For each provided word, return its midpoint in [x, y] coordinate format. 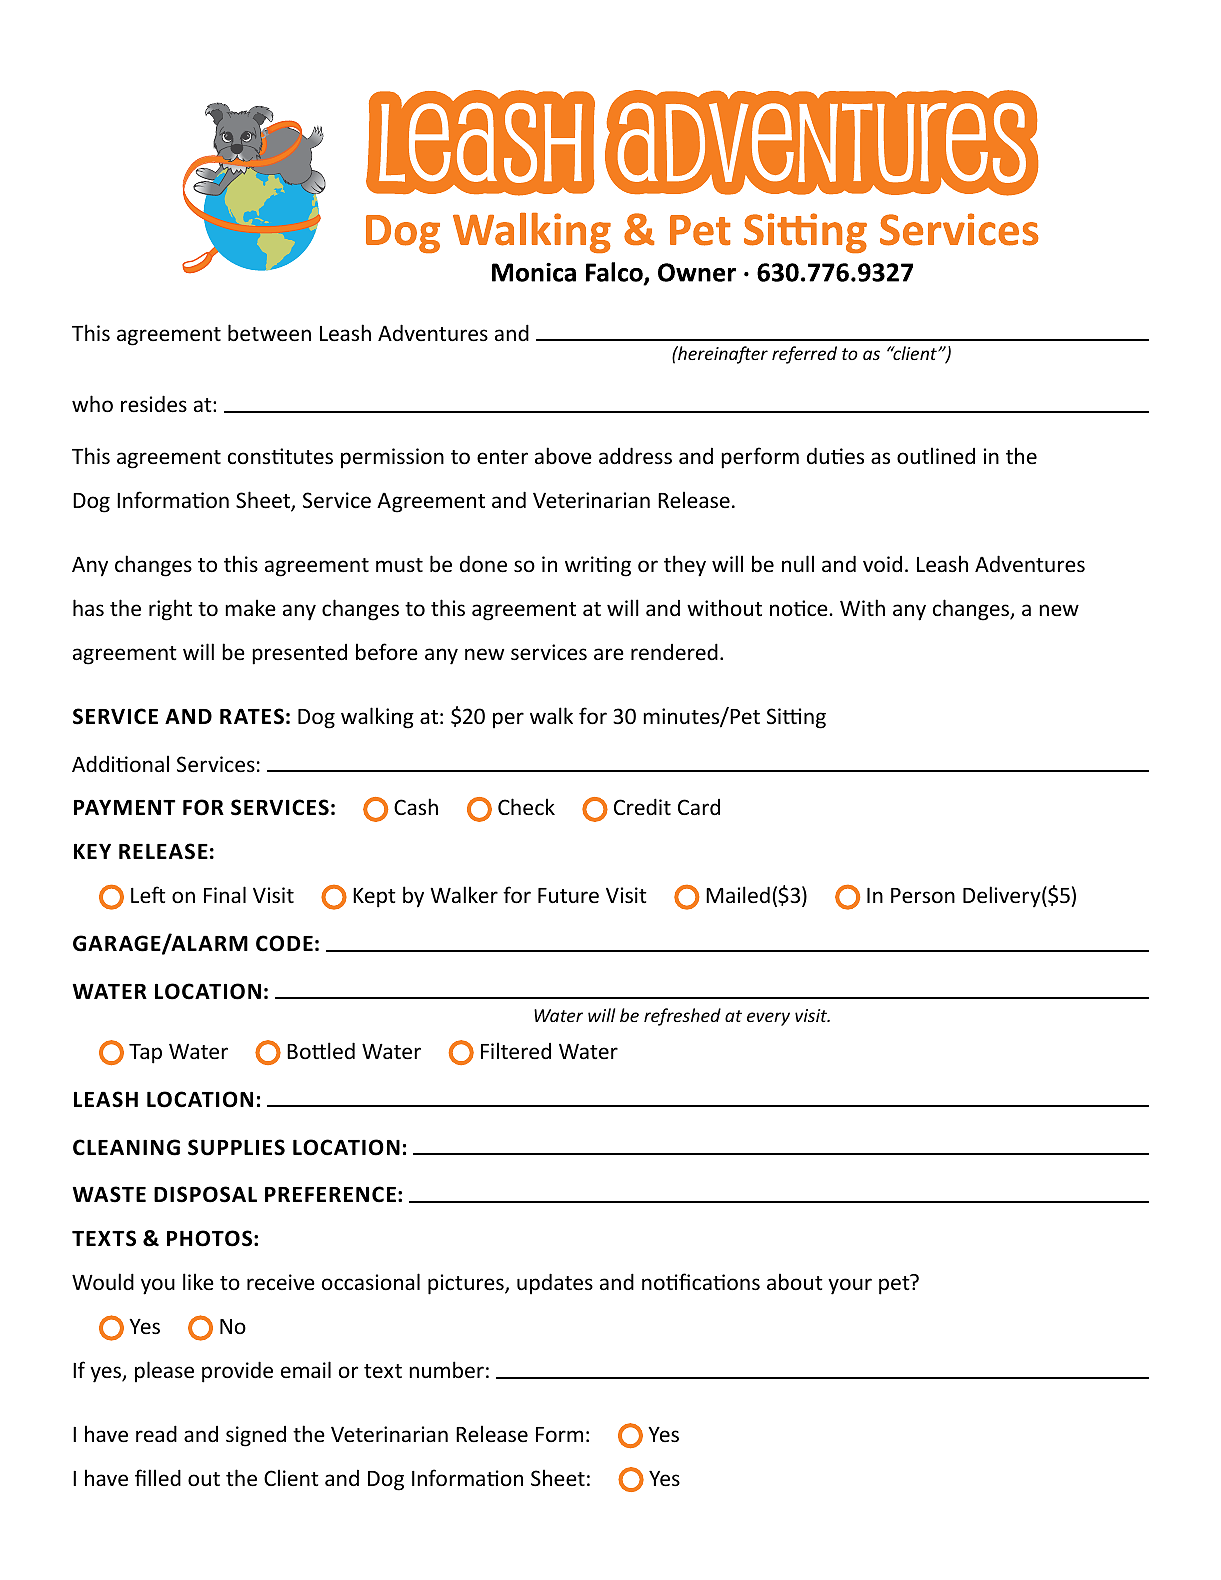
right [170, 610]
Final [225, 894]
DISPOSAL [205, 1194]
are [609, 654]
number [446, 1370]
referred [804, 355]
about [795, 1282]
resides [154, 404]
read [156, 1433]
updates [555, 1283]
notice [800, 608]
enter [502, 457]
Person [923, 896]
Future [568, 896]
